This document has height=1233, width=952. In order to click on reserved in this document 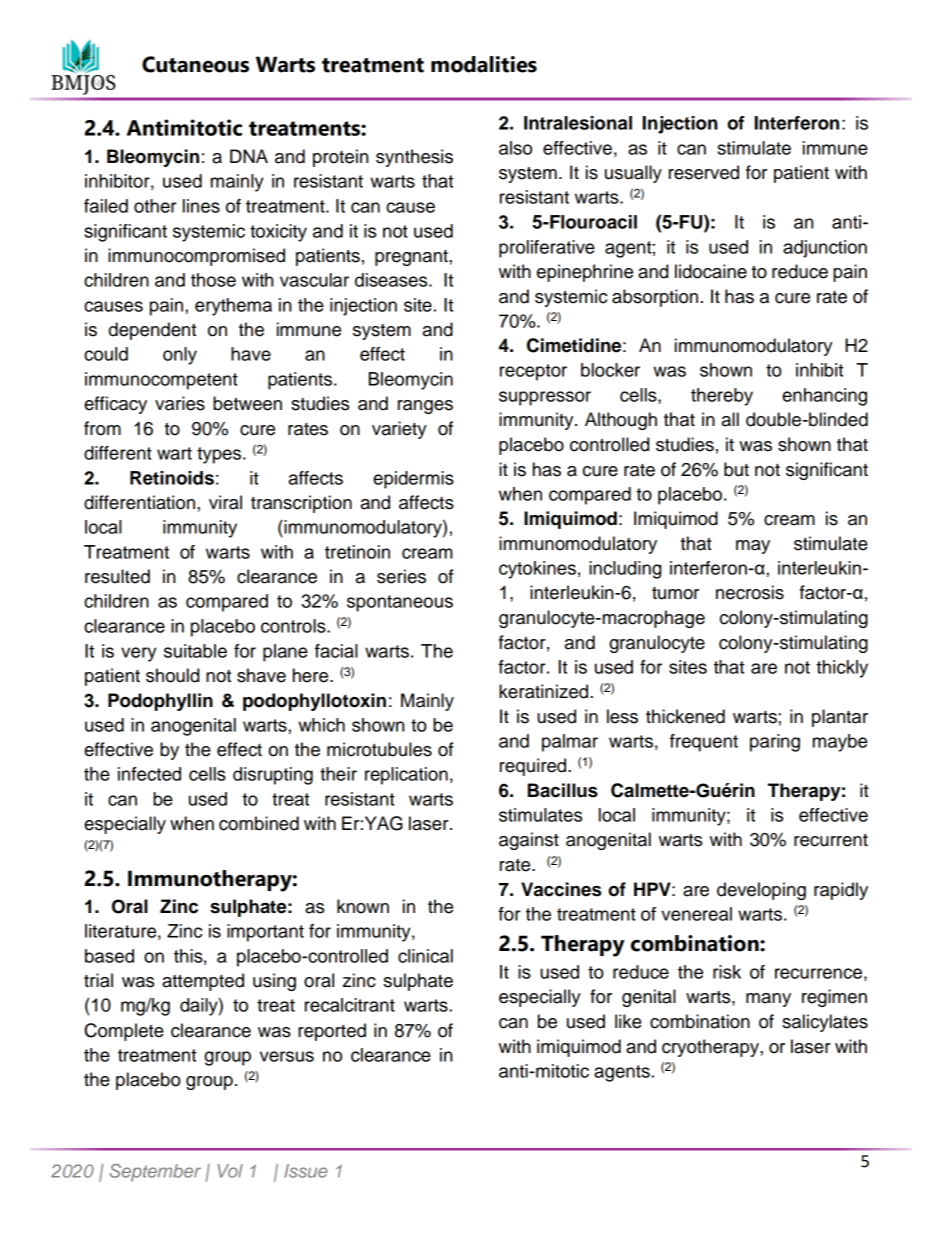, I will do `click(704, 172)`.
